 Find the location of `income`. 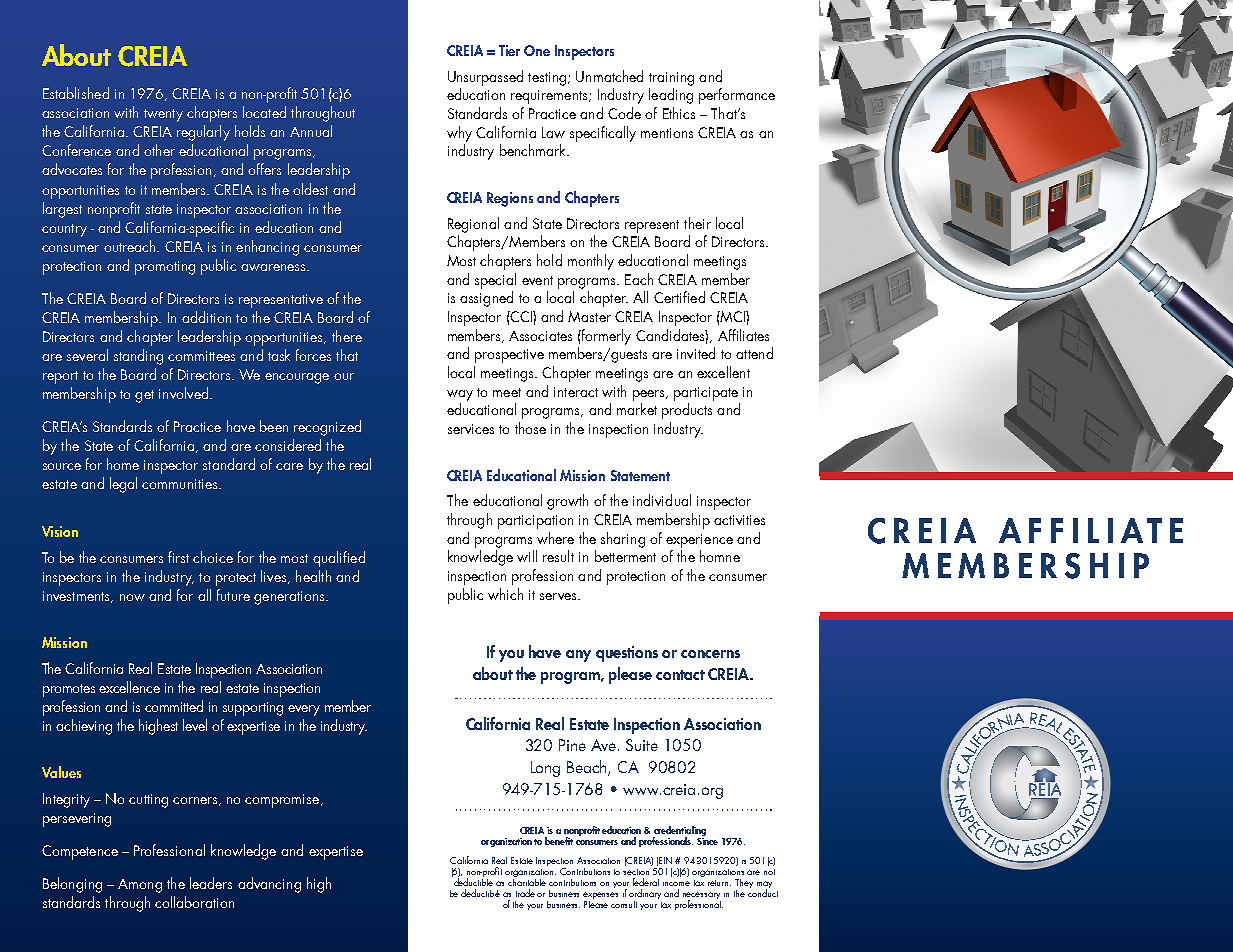

income is located at coordinates (676, 883).
